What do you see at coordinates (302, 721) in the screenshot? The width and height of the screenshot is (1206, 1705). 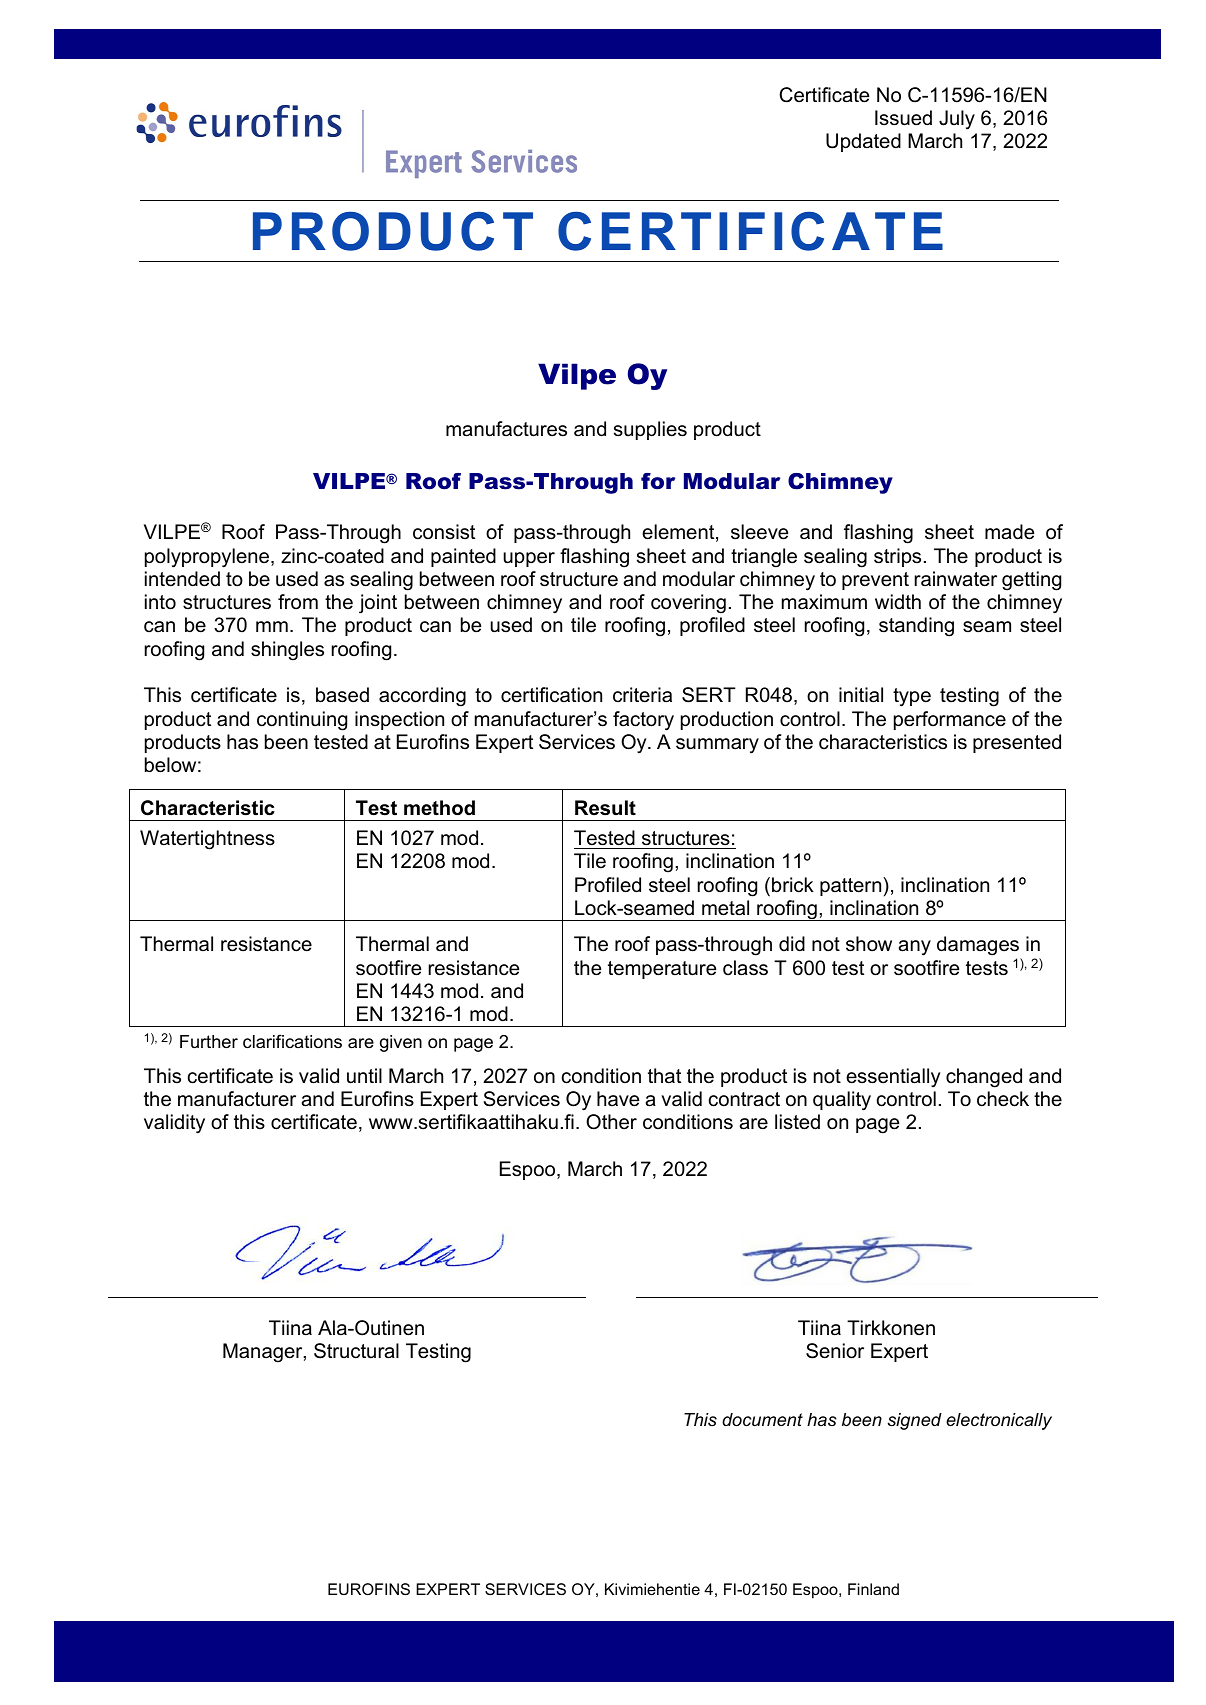 I see `continuing` at bounding box center [302, 721].
